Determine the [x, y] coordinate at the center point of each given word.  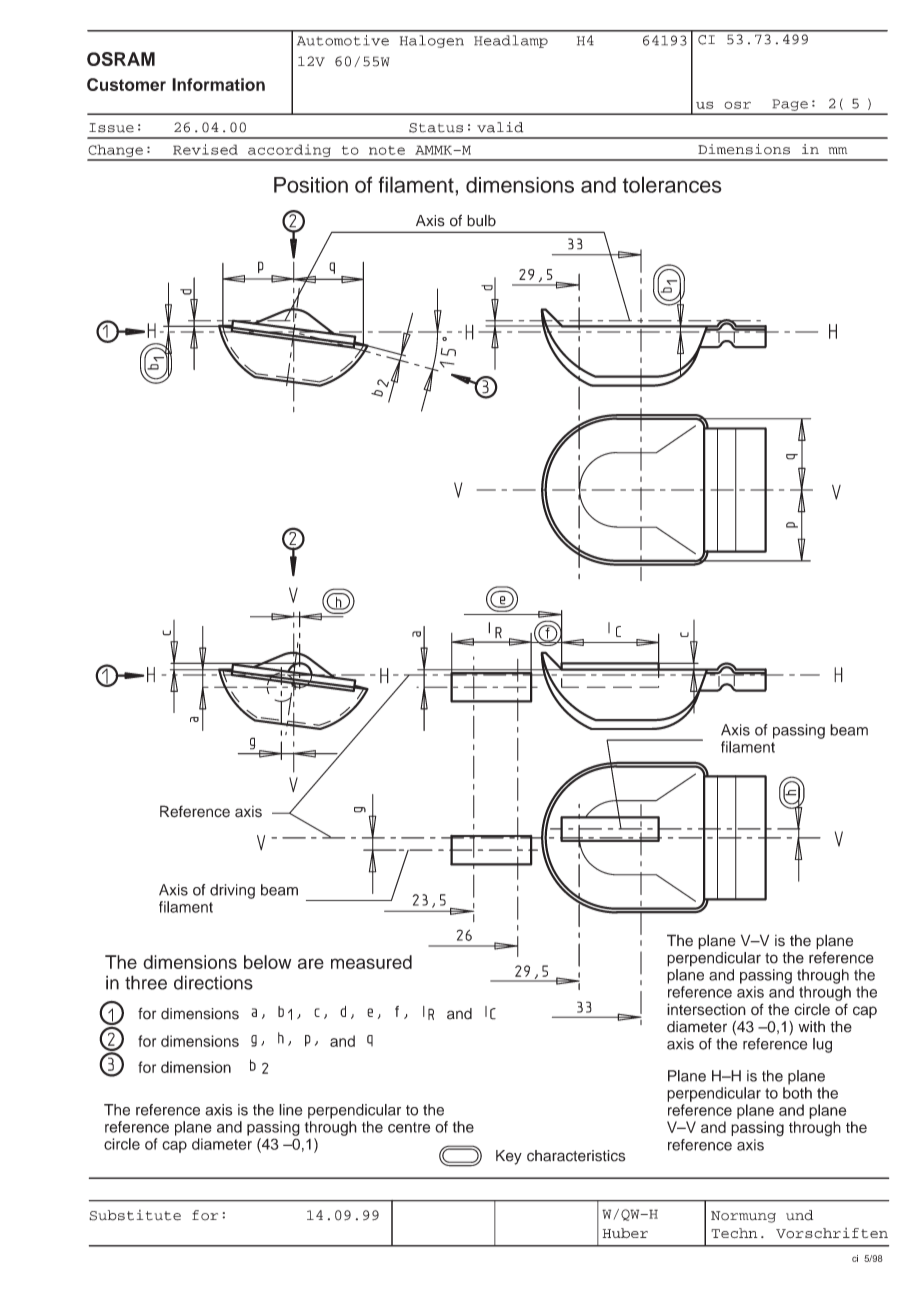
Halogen [432, 41]
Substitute [135, 1215]
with [811, 1027]
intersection [706, 1009]
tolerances [672, 184]
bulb [481, 220]
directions [213, 982]
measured [371, 962]
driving [232, 891]
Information [218, 84]
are [311, 963]
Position [311, 185]
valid [500, 127]
